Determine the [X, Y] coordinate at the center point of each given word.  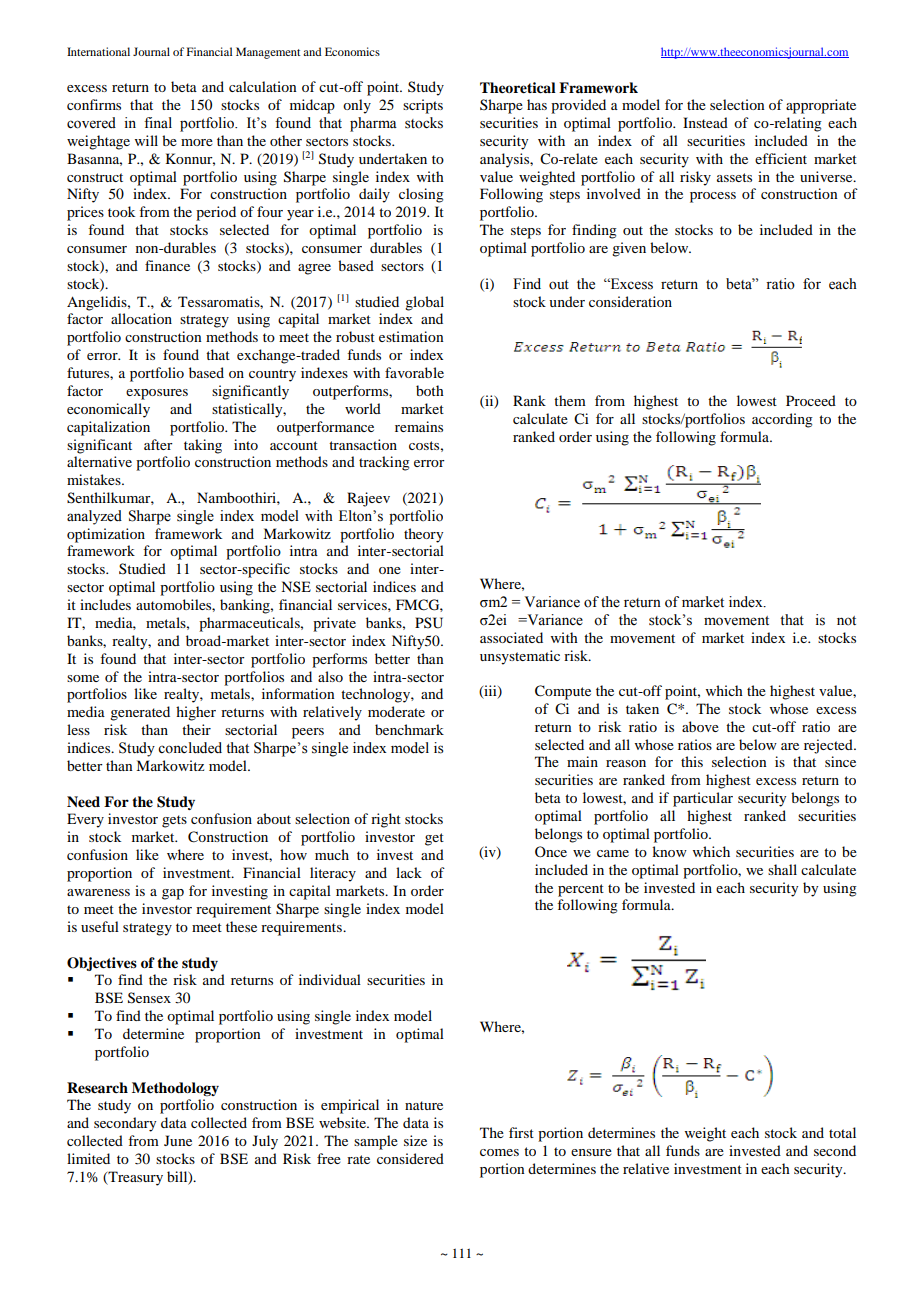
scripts [423, 106]
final [158, 122]
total [842, 1132]
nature [424, 1105]
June [178, 1140]
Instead [705, 122]
